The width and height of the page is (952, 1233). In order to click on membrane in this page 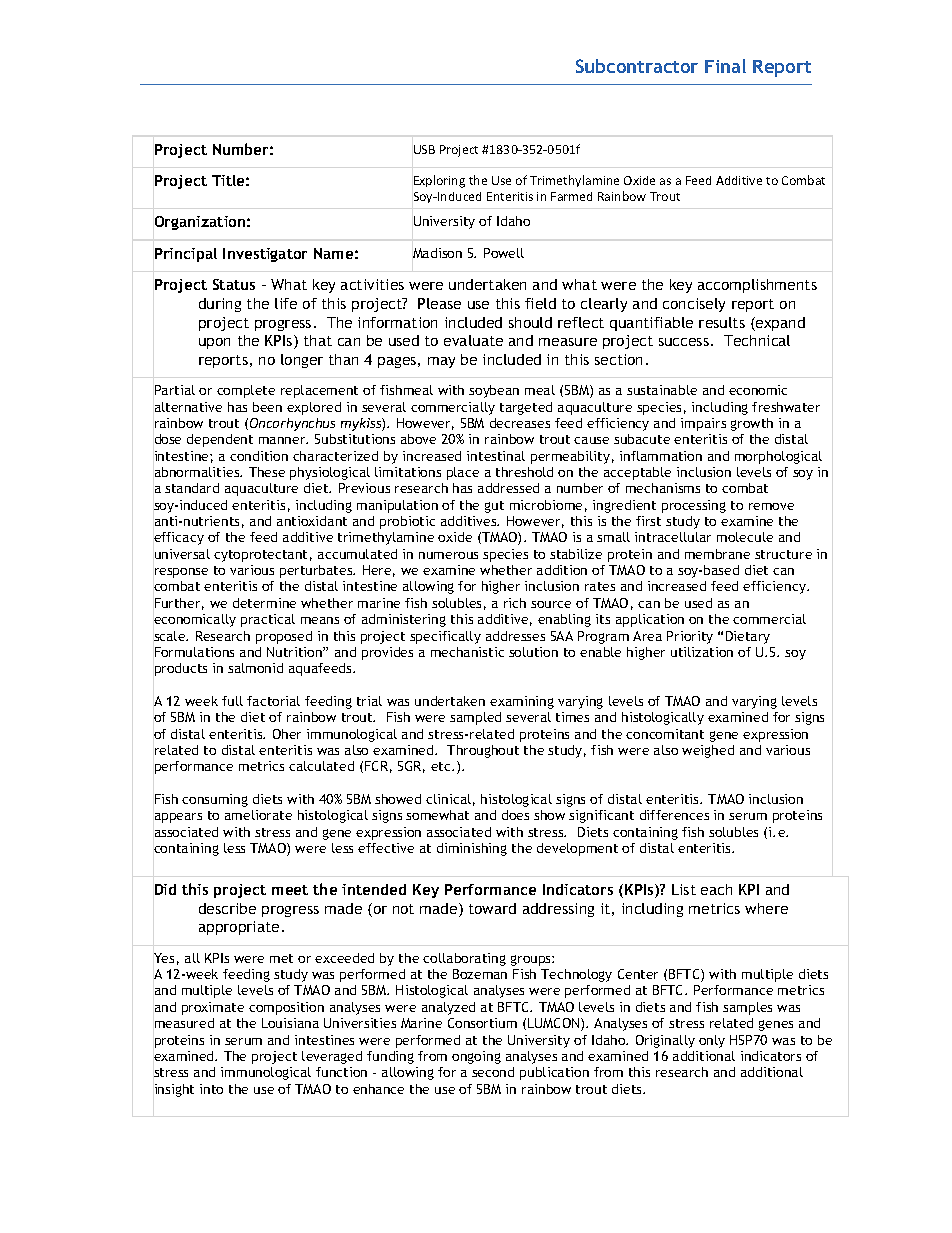, I will do `click(717, 554)`.
